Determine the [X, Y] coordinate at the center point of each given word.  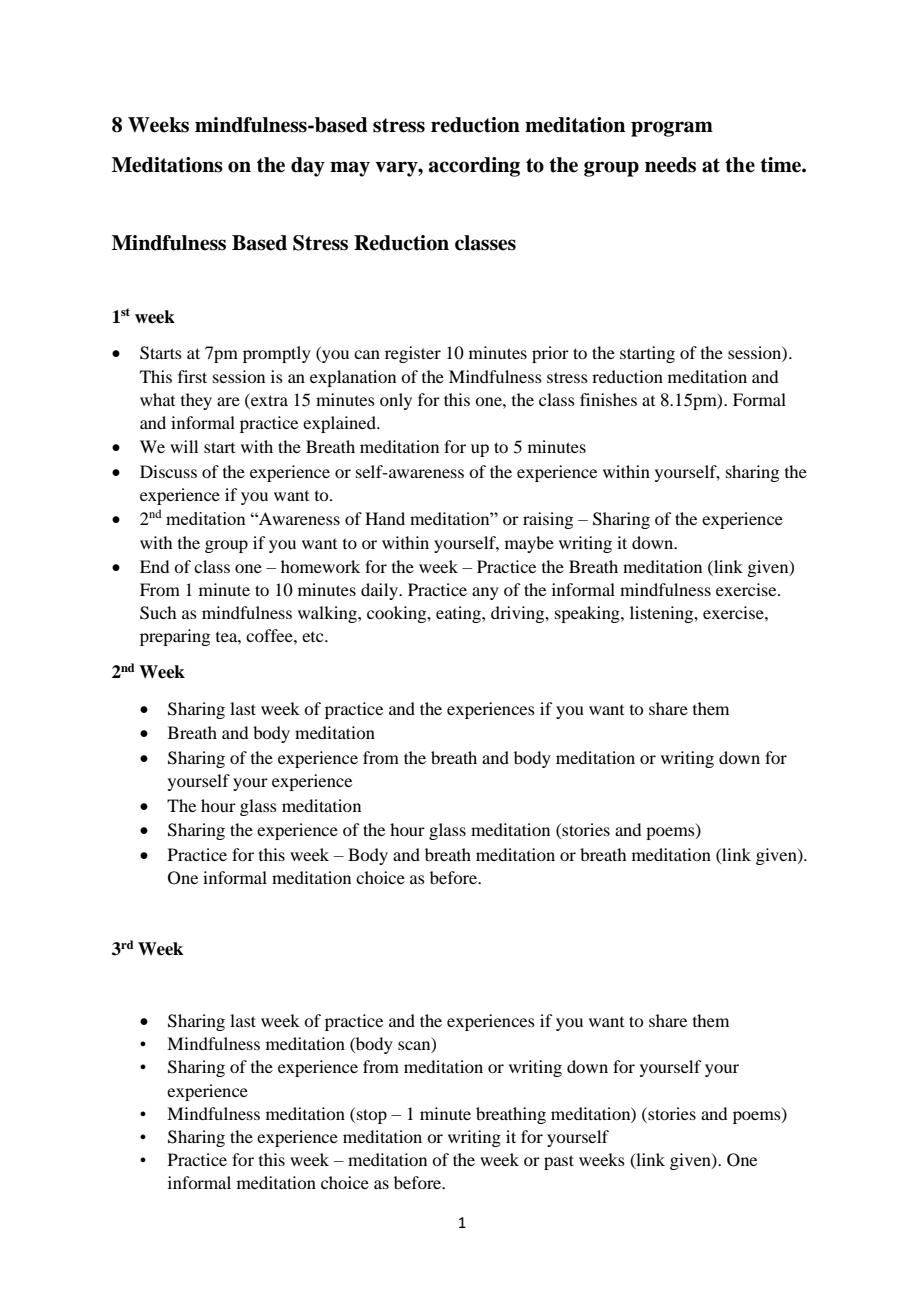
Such [158, 613]
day [308, 167]
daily [380, 591]
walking [328, 614]
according [474, 167]
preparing [175, 637]
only [396, 401]
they [196, 401]
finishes [608, 399]
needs [670, 165]
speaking [588, 614]
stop [372, 1116]
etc [314, 637]
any [485, 593]
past [559, 1162]
